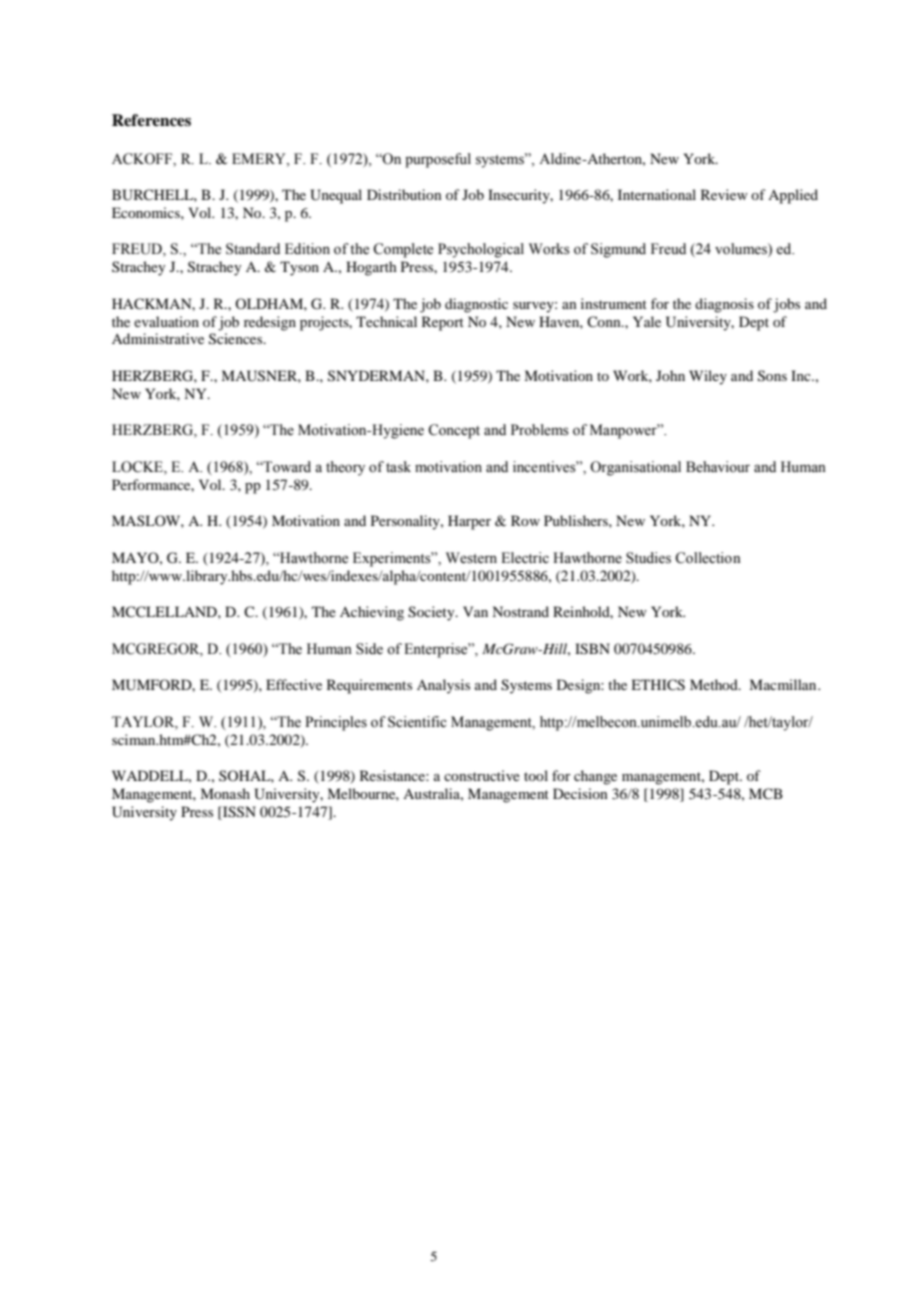  Describe the element at coordinates (724, 194) in the screenshot. I see `Review` at that location.
